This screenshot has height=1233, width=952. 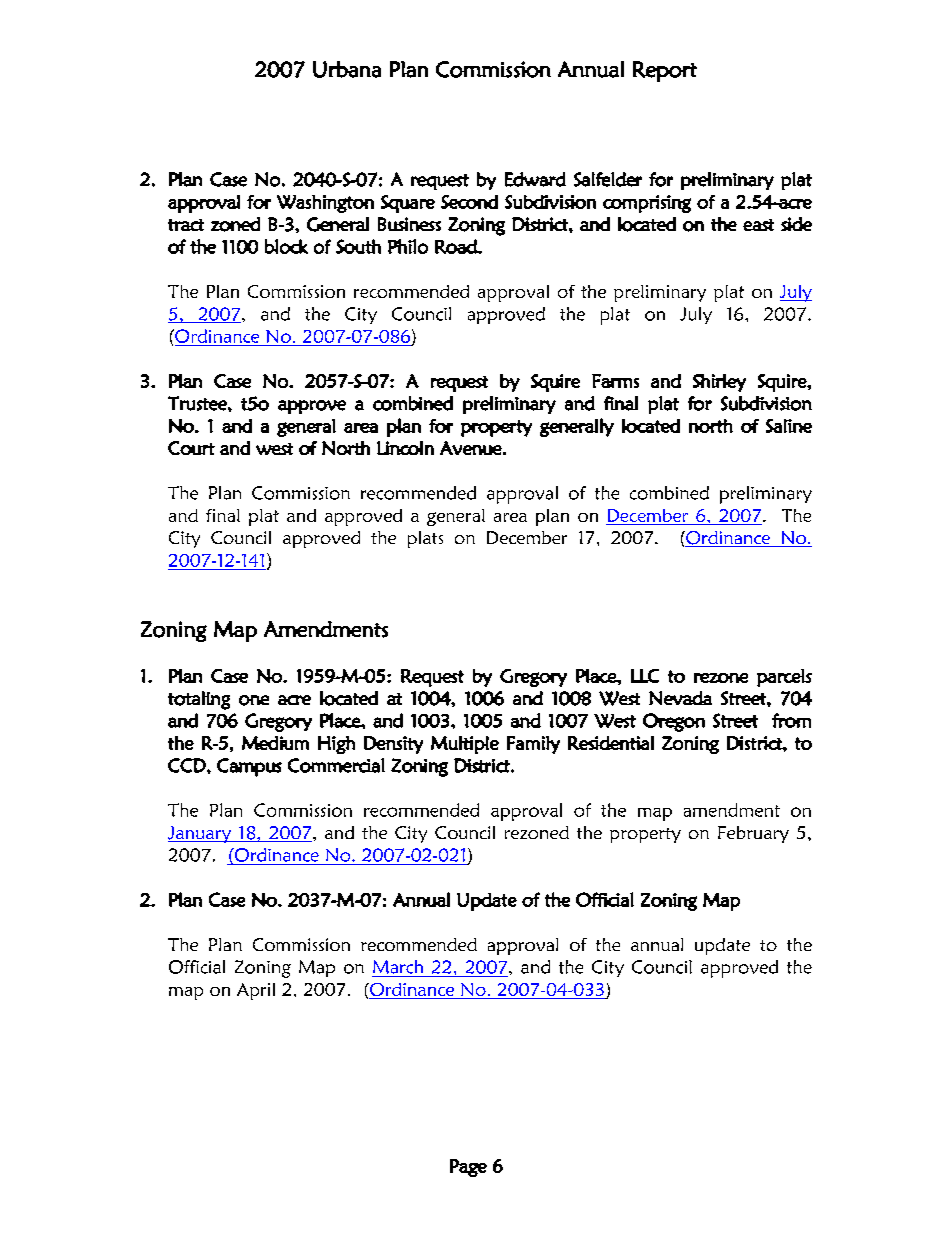 What do you see at coordinates (468, 1168) in the screenshot?
I see `Page` at bounding box center [468, 1168].
